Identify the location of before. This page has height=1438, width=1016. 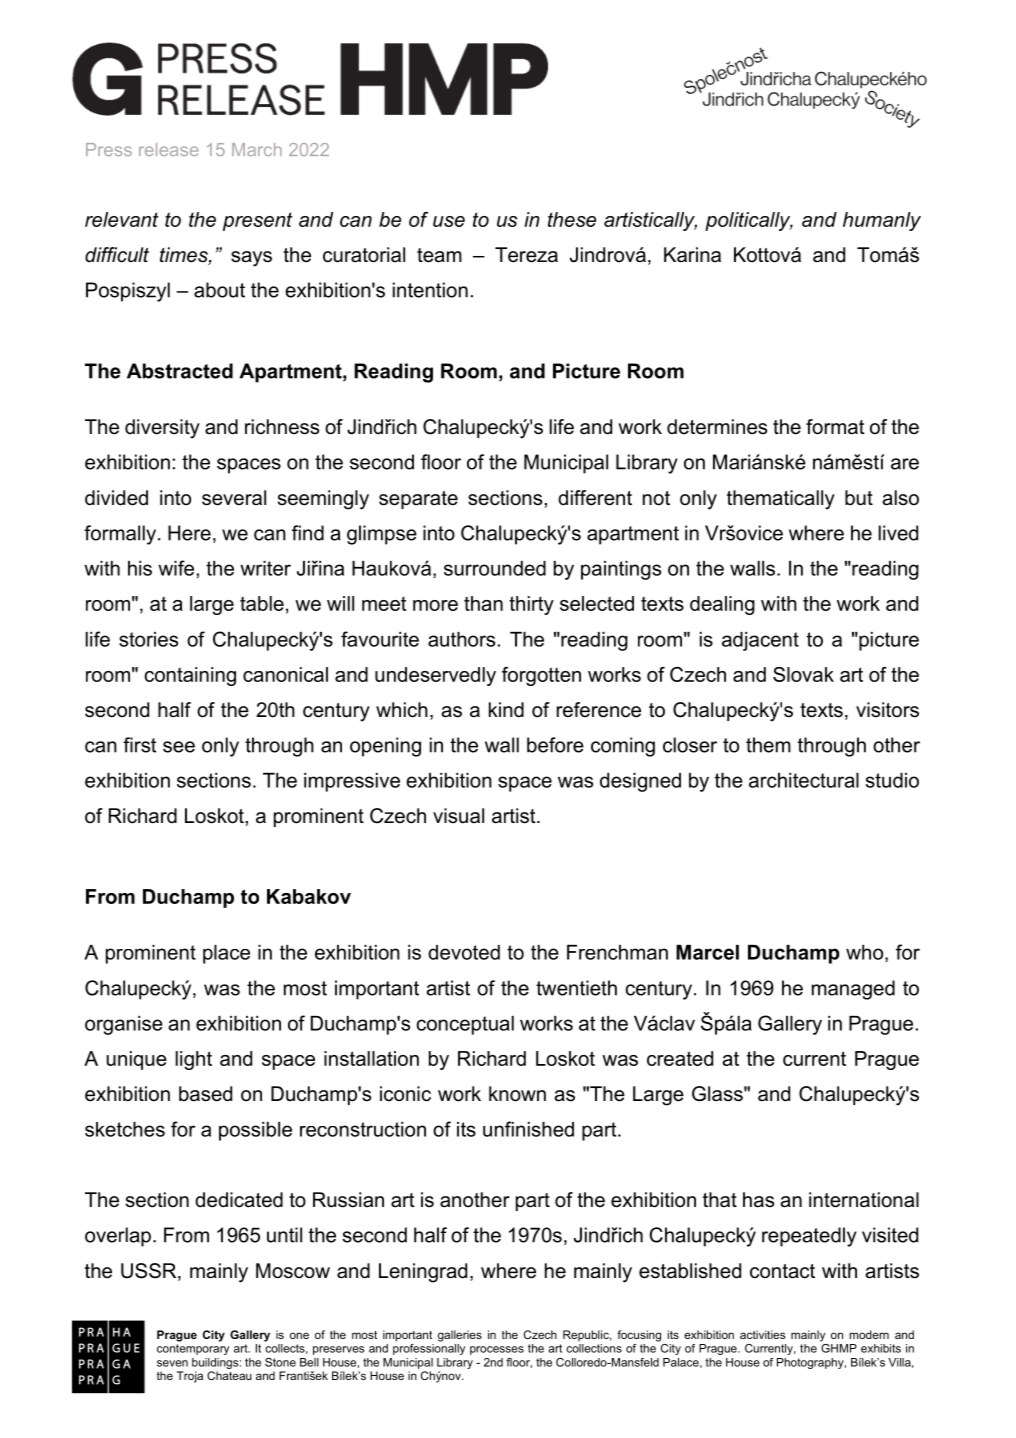
(555, 745).
